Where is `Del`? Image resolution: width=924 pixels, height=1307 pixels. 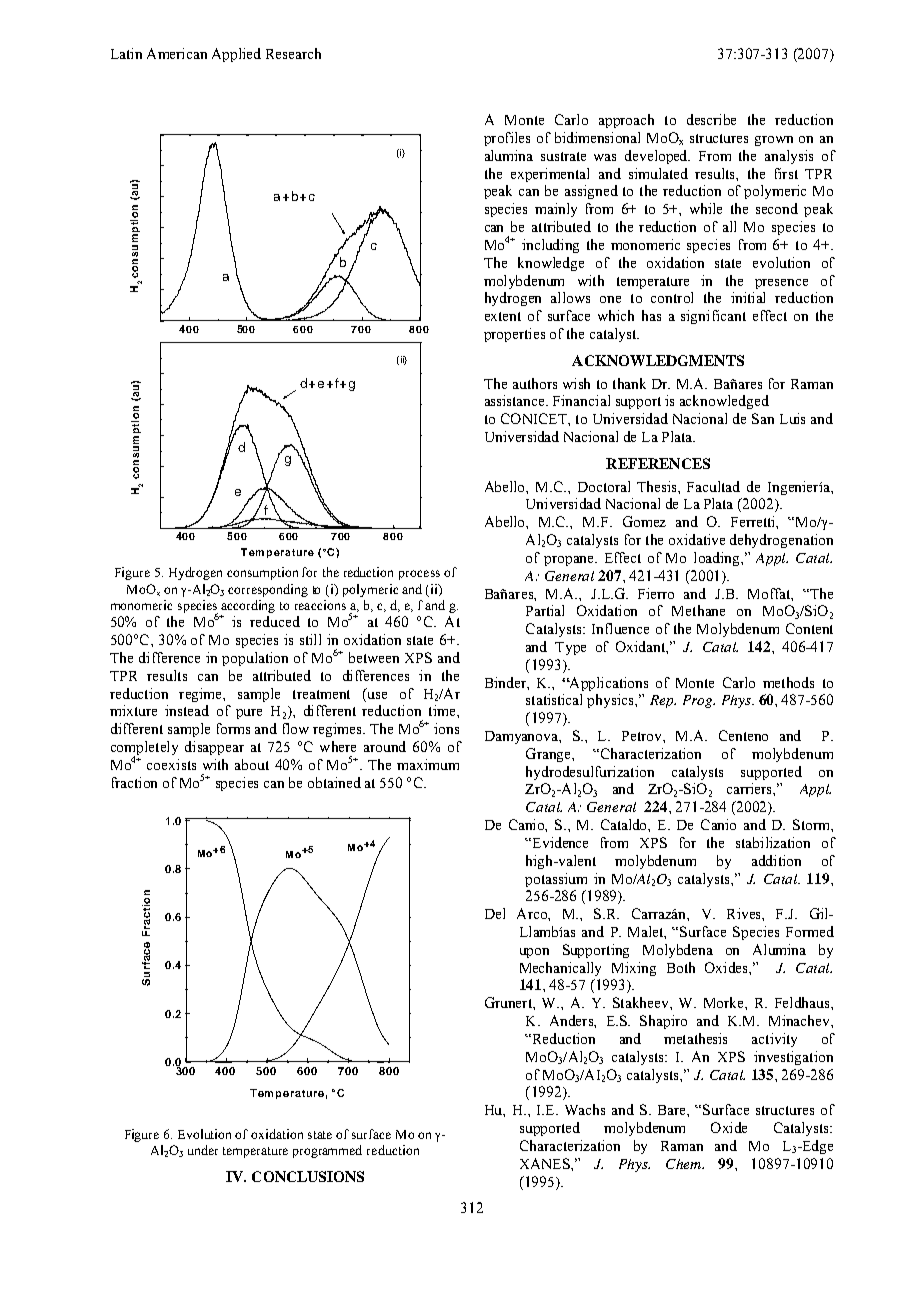 Del is located at coordinates (495, 913).
